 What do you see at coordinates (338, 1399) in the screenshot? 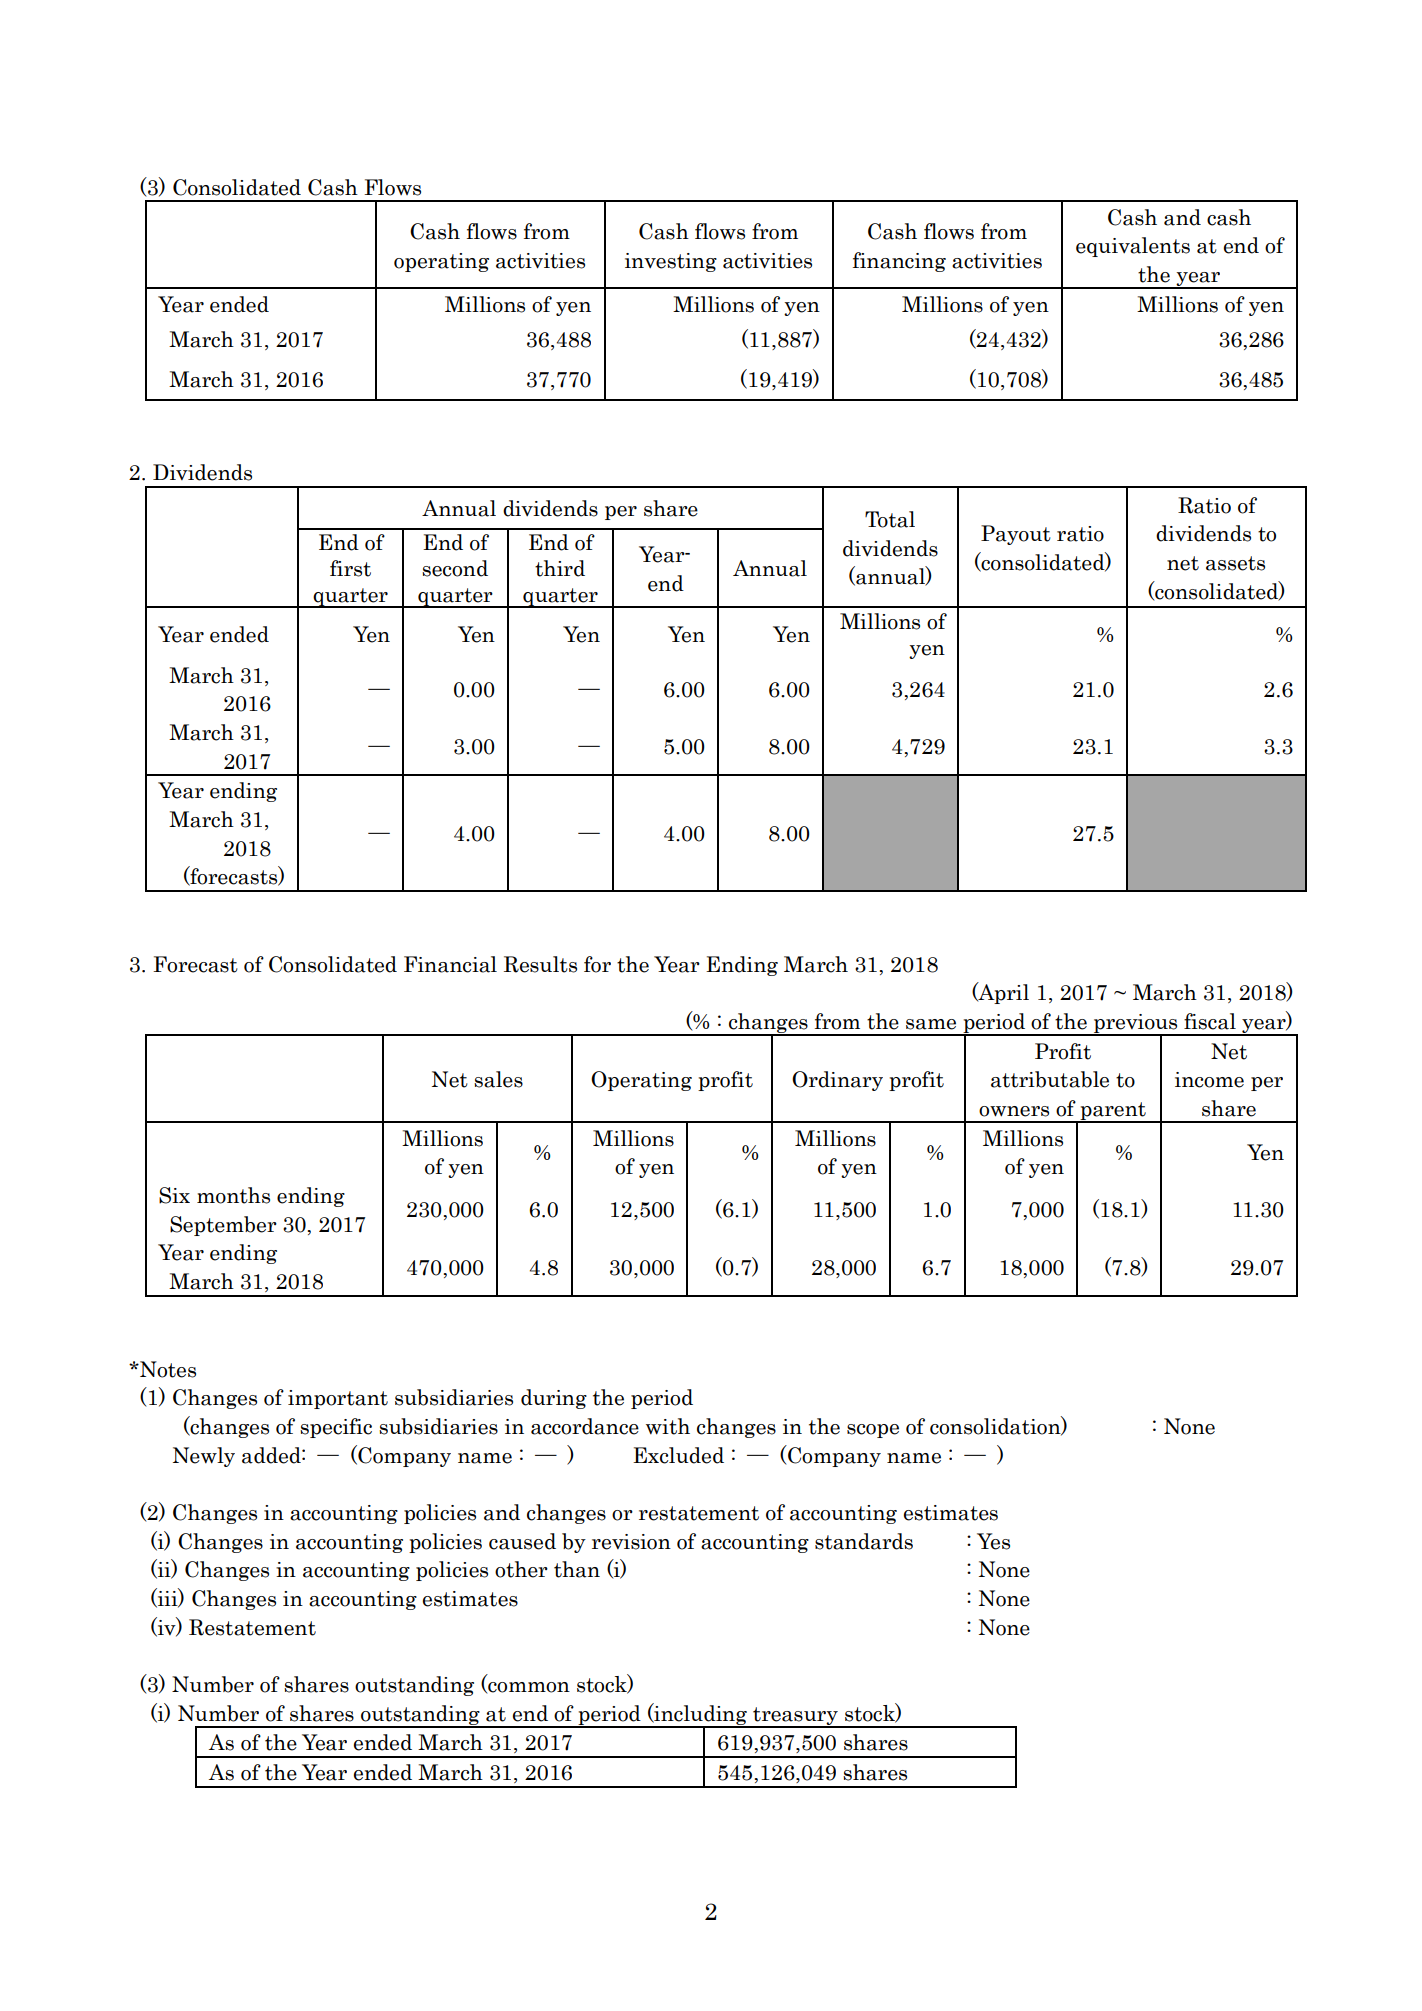
I see `important` at bounding box center [338, 1399].
